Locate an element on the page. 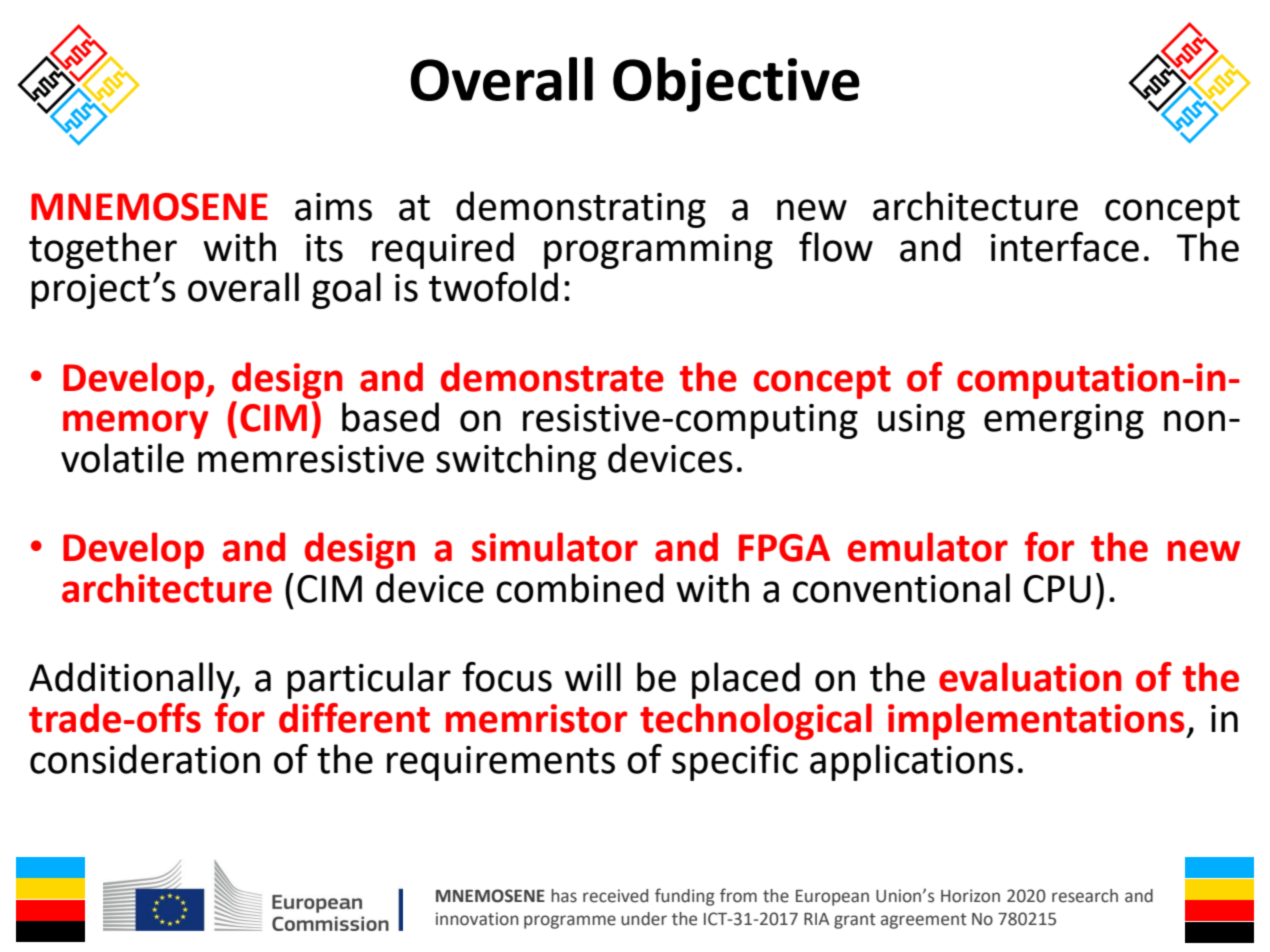 The width and height of the document is (1270, 952). evaluation is located at coordinates (1030, 677).
